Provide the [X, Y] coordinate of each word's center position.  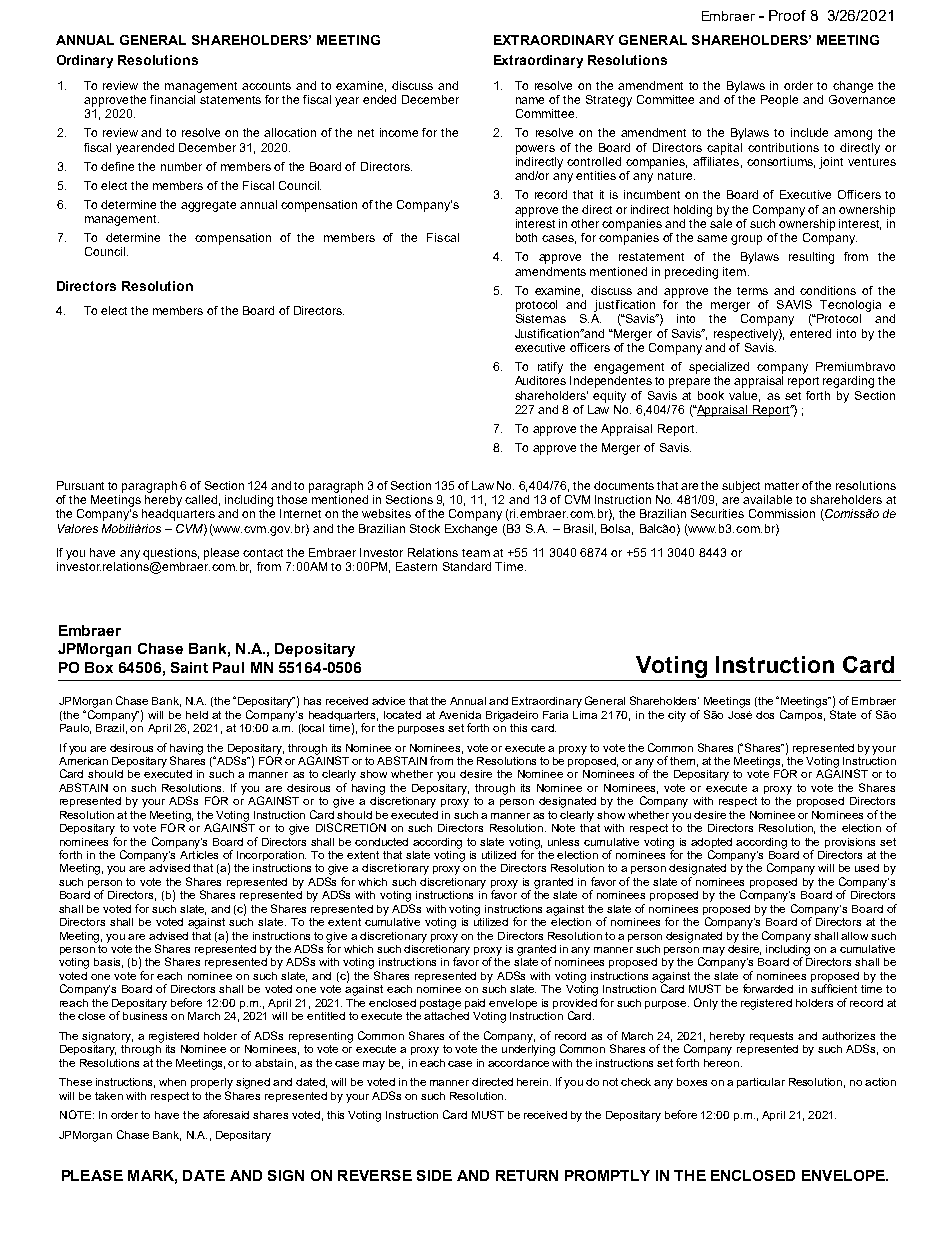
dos [765, 715]
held [197, 715]
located [402, 715]
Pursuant [80, 485]
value [744, 396]
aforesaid [226, 1114]
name [530, 100]
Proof [787, 15]
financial [174, 98]
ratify [550, 368]
